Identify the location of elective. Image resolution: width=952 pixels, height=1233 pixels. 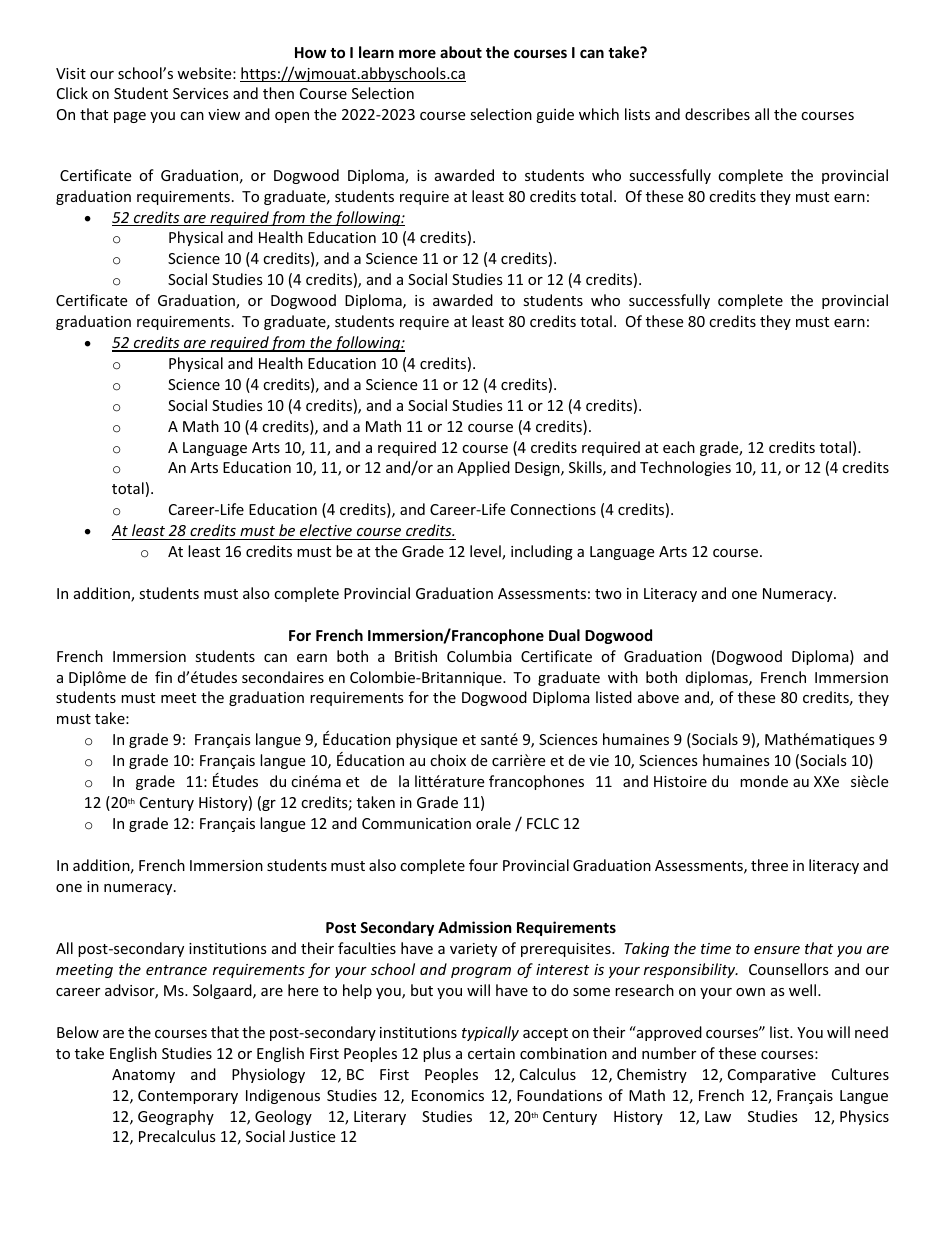
(326, 530).
